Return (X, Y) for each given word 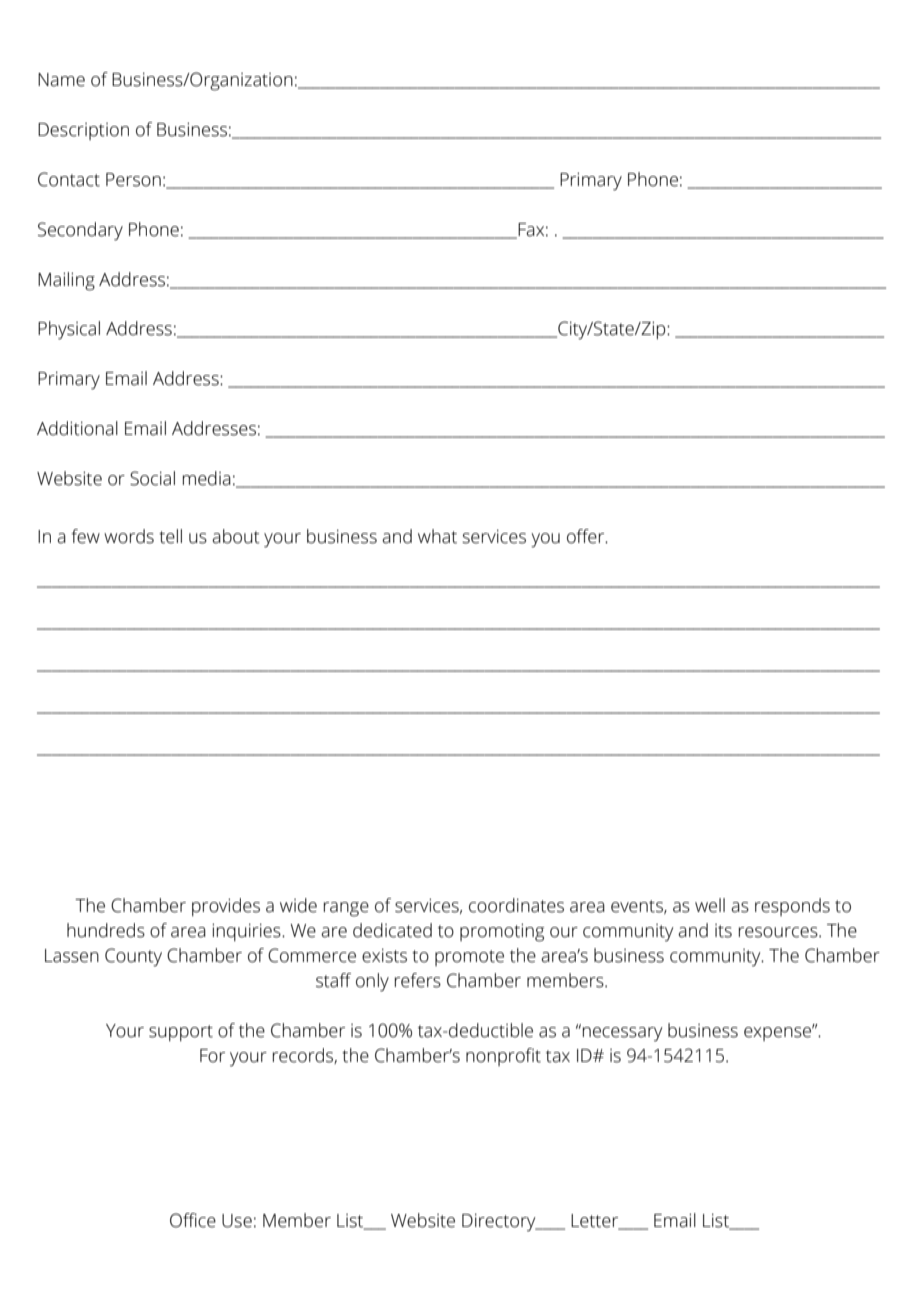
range (346, 909)
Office (193, 1220)
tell (170, 536)
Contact (69, 179)
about (236, 536)
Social (152, 478)
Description (83, 131)
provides (226, 907)
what (437, 536)
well (710, 905)
